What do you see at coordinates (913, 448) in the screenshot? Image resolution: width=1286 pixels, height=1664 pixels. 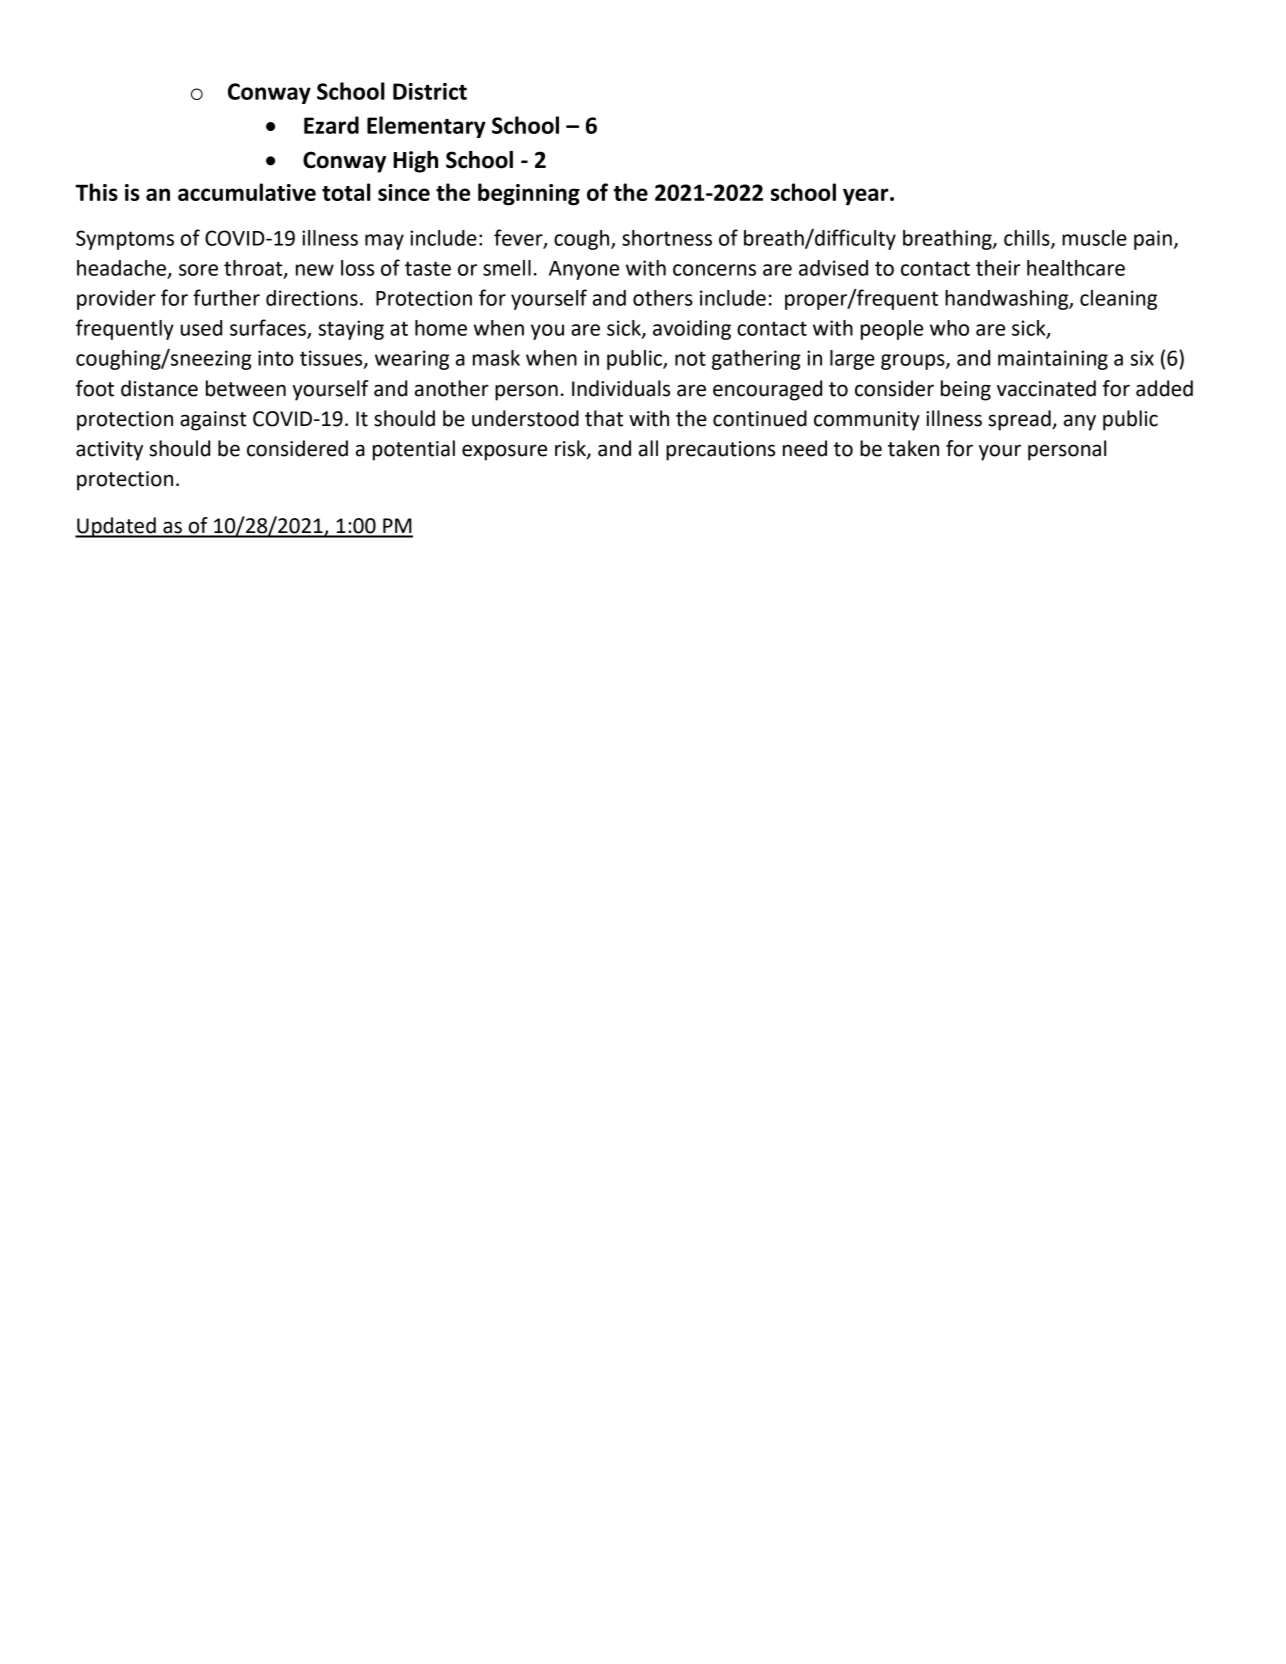 I see `taken` at bounding box center [913, 448].
